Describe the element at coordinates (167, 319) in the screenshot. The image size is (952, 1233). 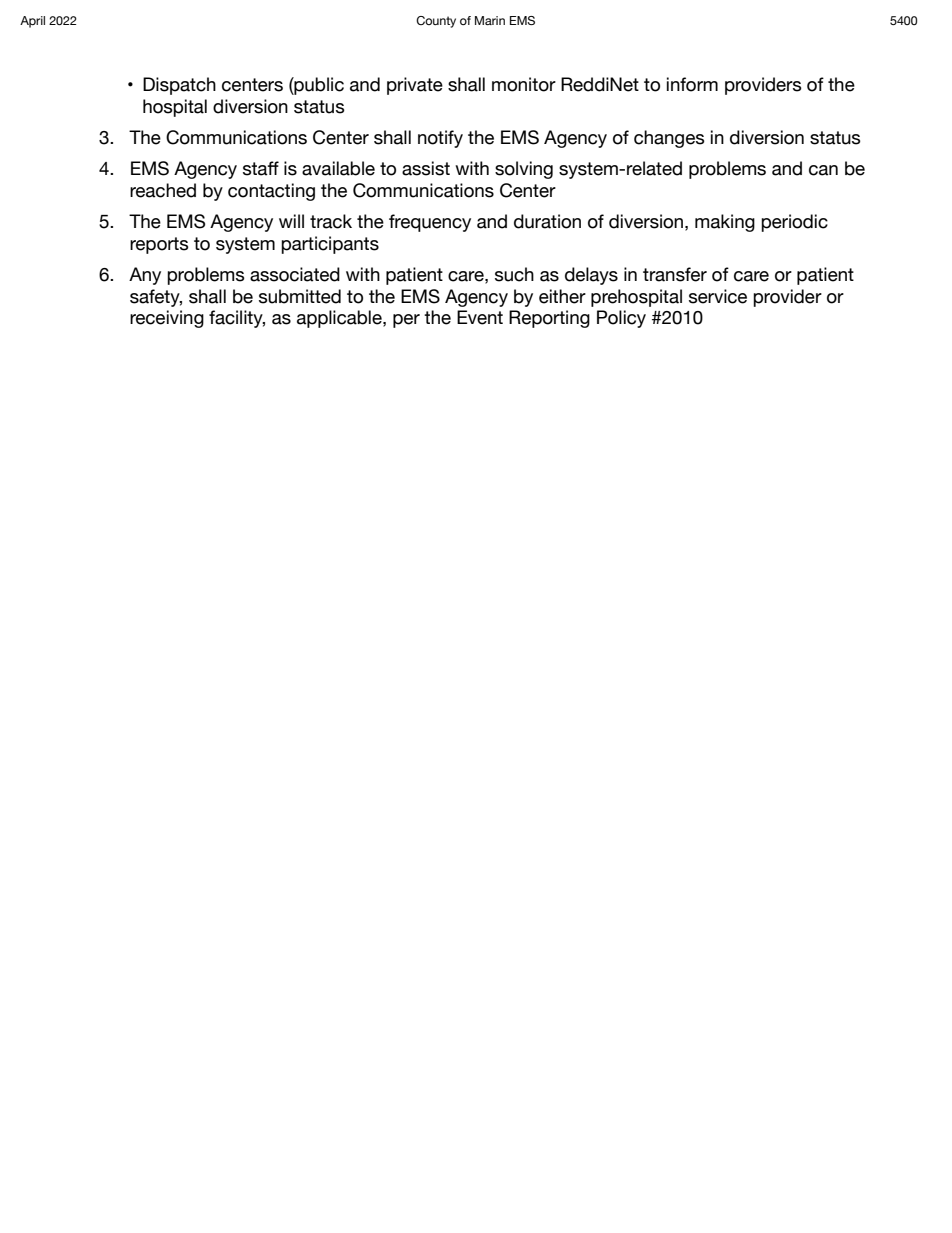
I see `receiving` at that location.
